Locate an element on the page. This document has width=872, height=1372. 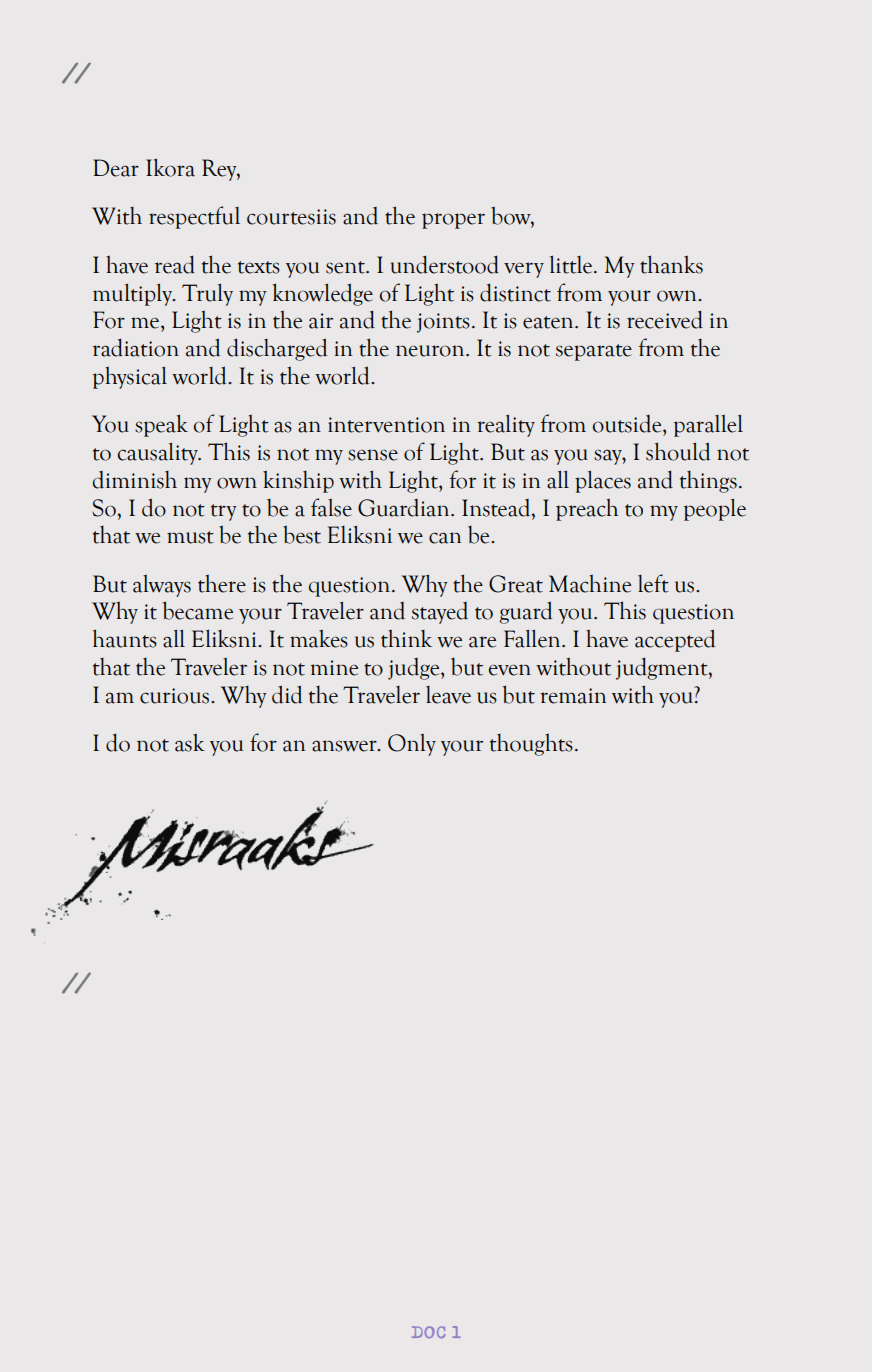
thanks is located at coordinates (671, 264).
